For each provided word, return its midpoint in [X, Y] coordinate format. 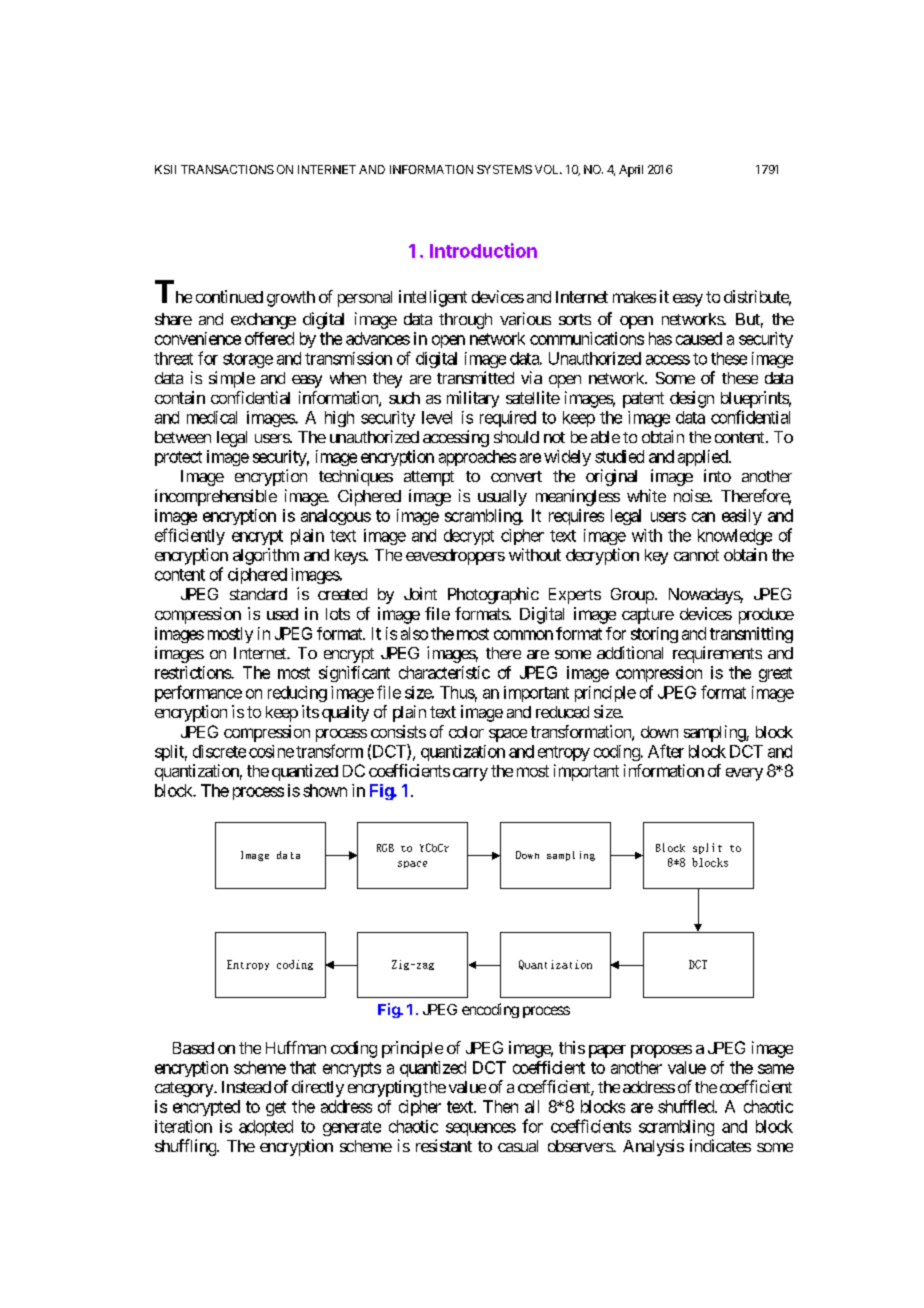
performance [198, 693]
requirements [717, 654]
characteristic [444, 672]
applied [704, 458]
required [508, 419]
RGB [385, 848]
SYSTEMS [504, 169]
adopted [266, 1128]
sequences [481, 1129]
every [744, 774]
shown [325, 790]
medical [212, 417]
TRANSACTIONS [227, 169]
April [631, 171]
